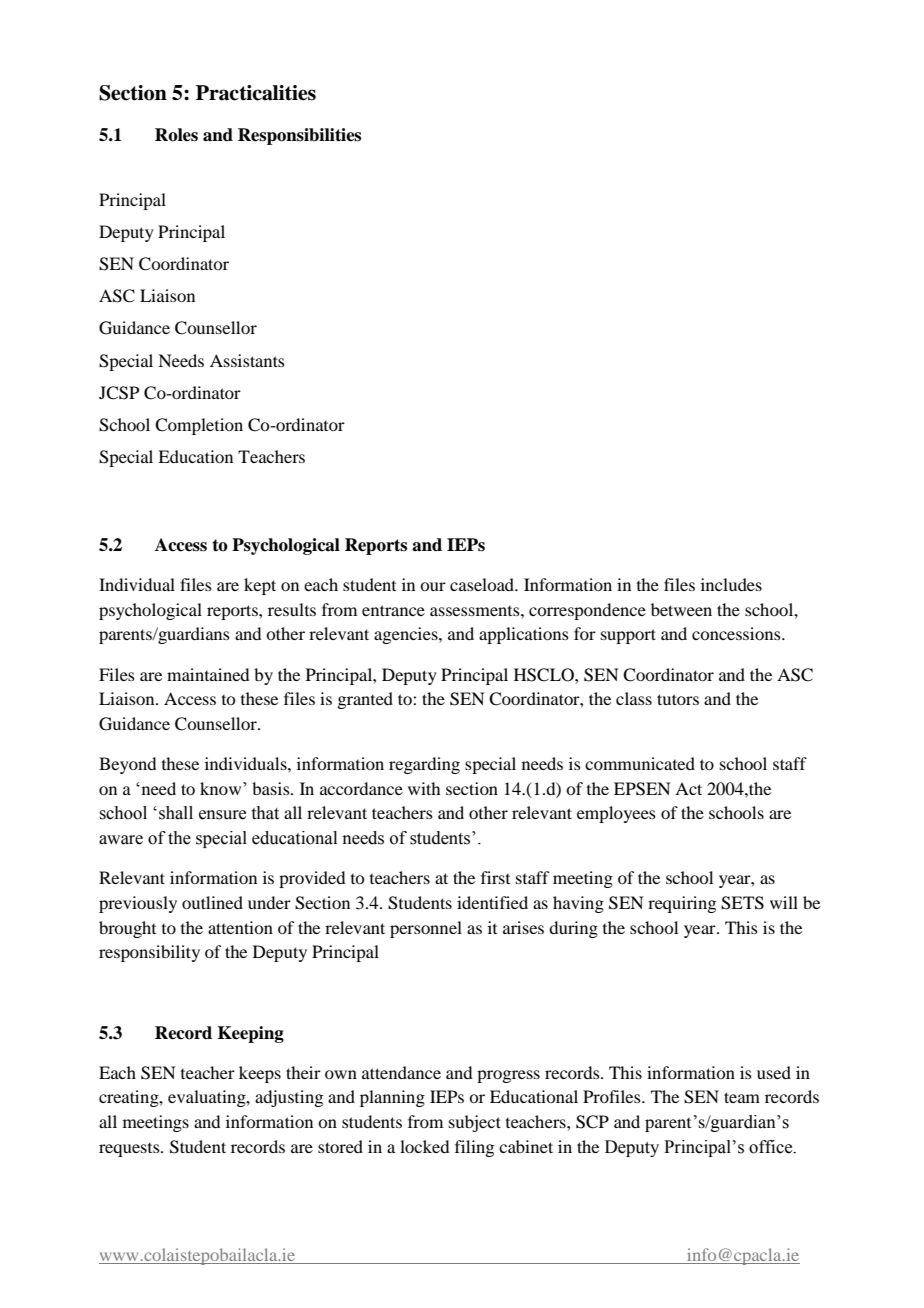 The image size is (924, 1308). What do you see at coordinates (433, 586) in the screenshot?
I see `our` at bounding box center [433, 586].
